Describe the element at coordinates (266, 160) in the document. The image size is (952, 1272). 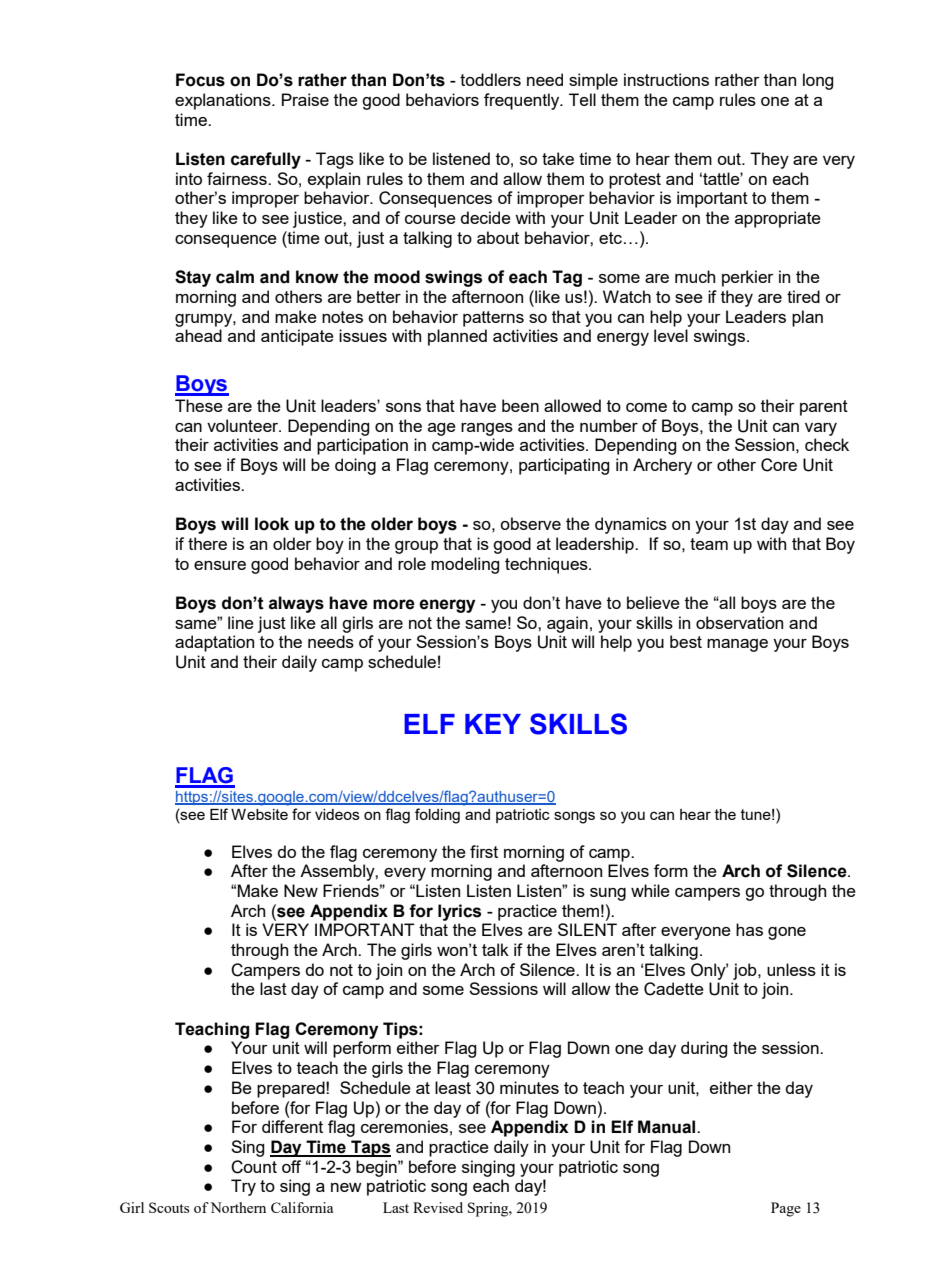
I see `carefully` at that location.
